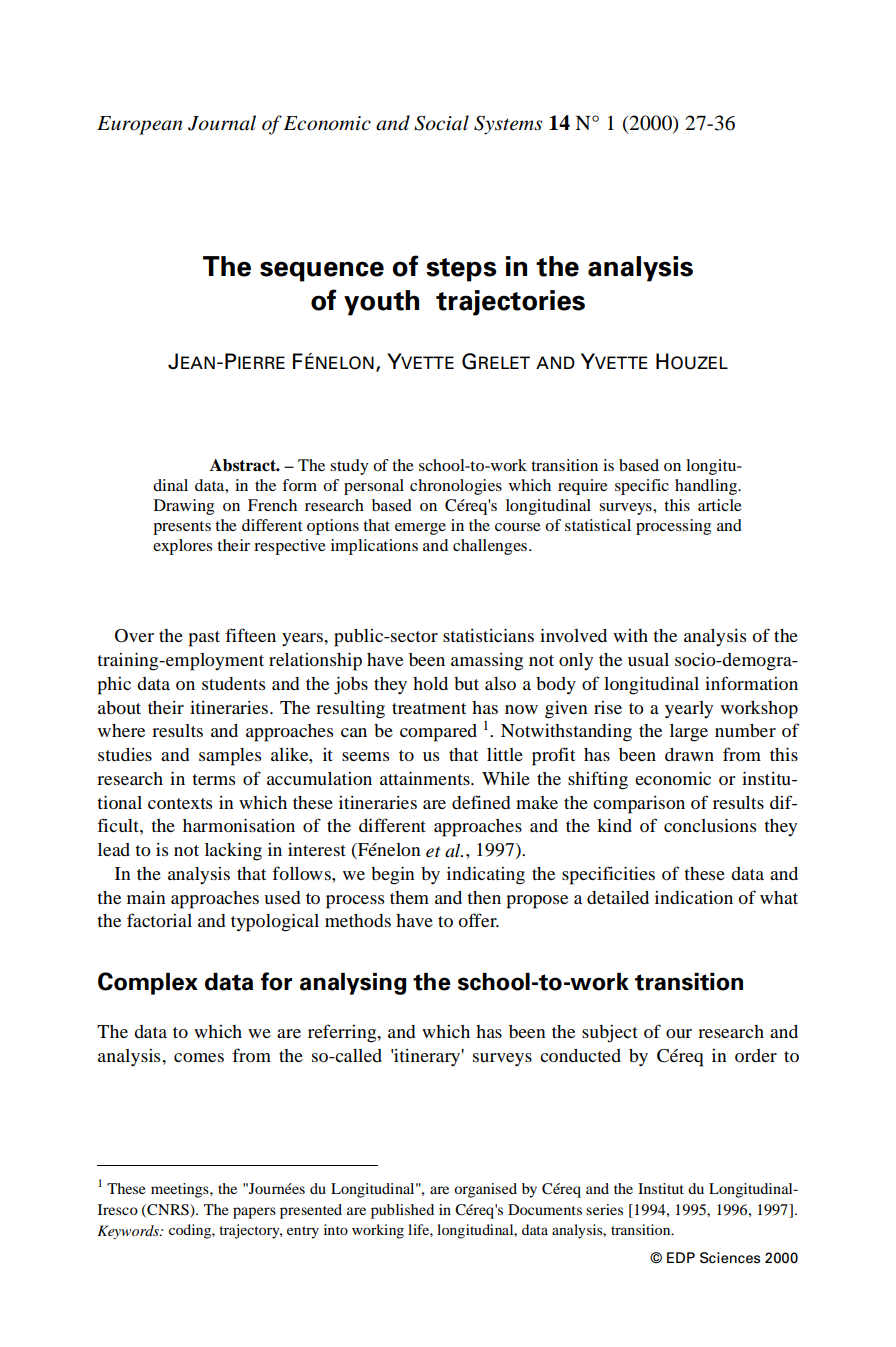  What do you see at coordinates (181, 1190) in the page?
I see `meetings` at bounding box center [181, 1190].
